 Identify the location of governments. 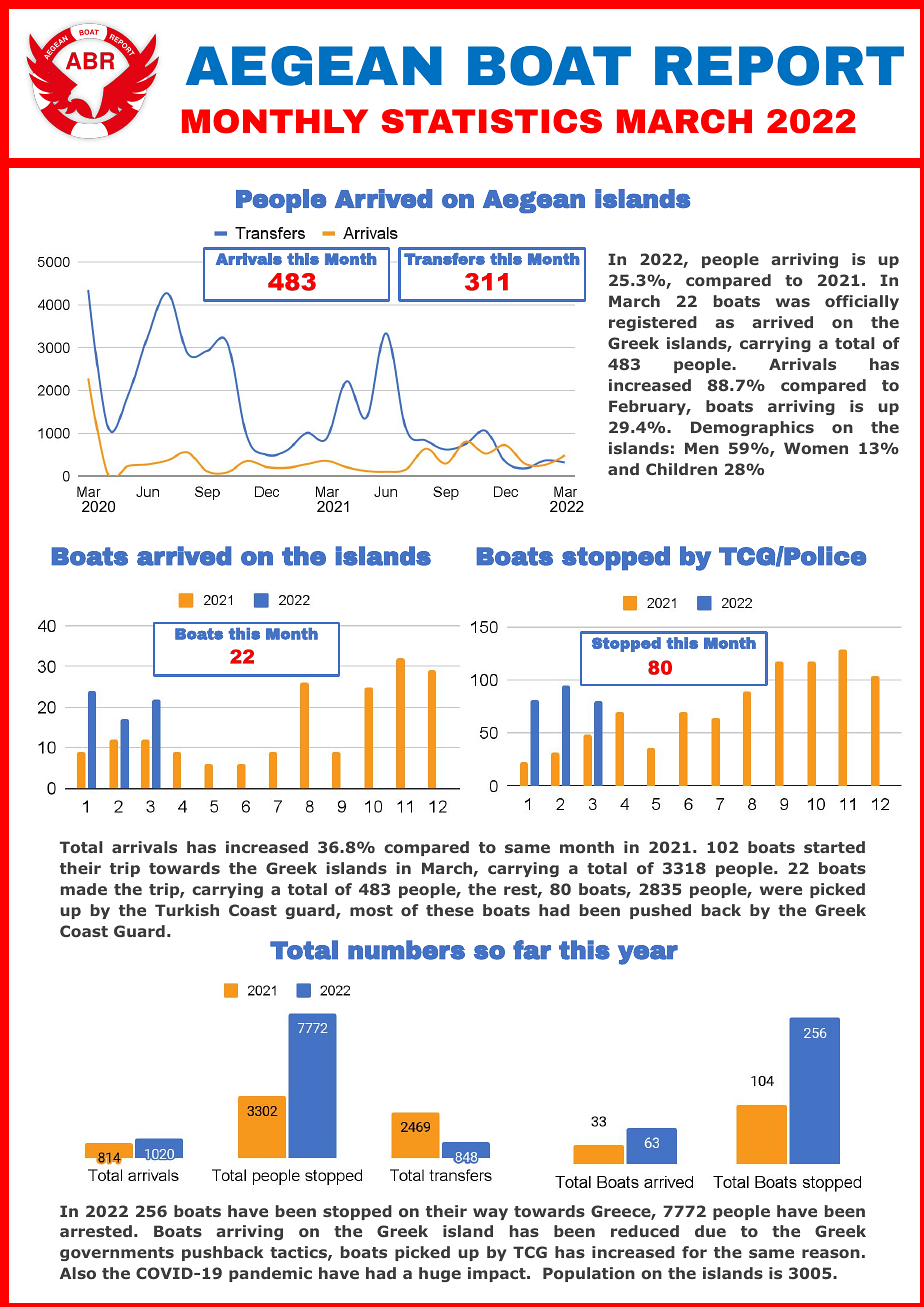
(117, 1254).
